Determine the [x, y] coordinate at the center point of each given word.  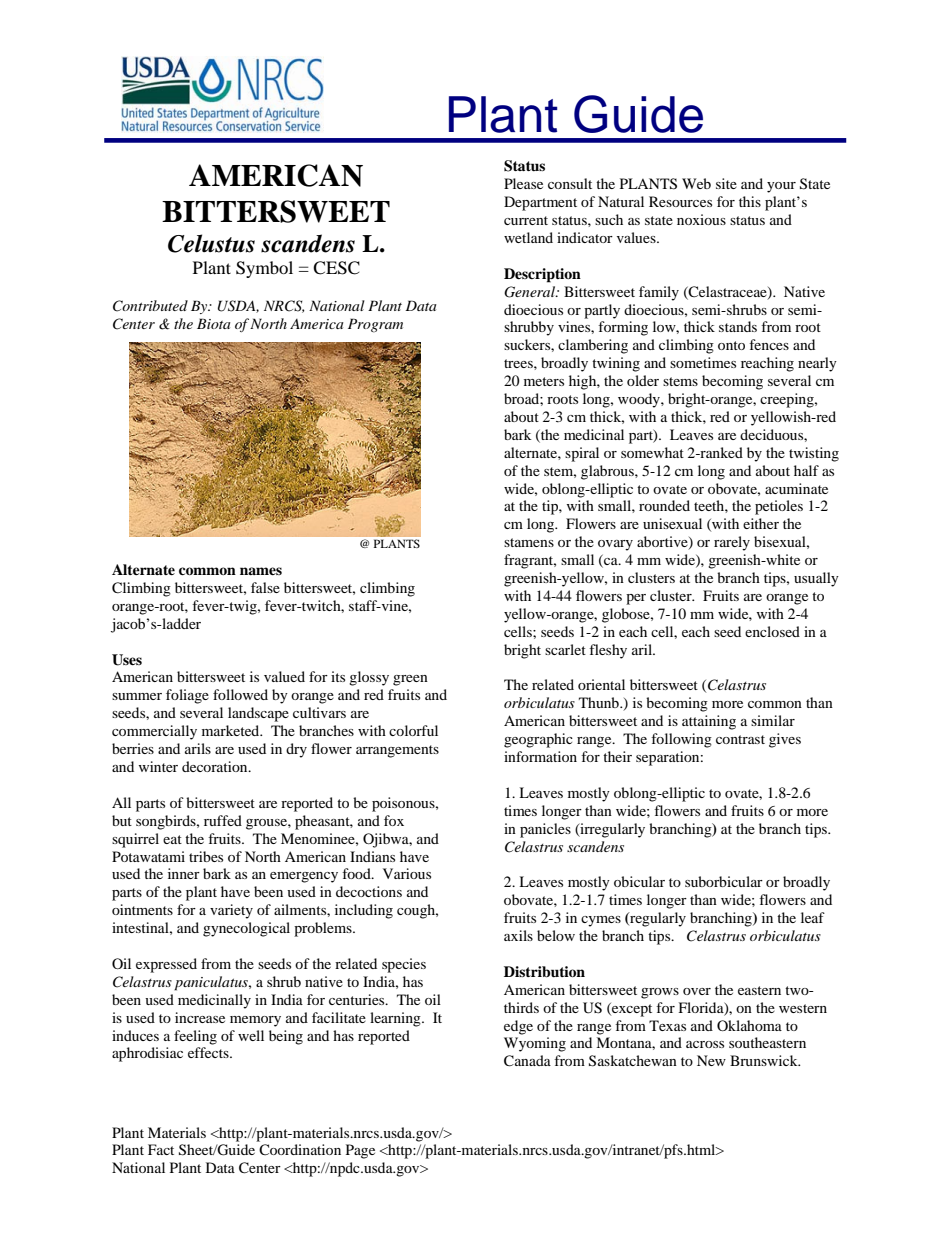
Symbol [264, 269]
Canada [527, 1061]
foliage [187, 696]
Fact [161, 1149]
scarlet [565, 649]
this [750, 201]
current [526, 220]
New [711, 1060]
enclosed [772, 631]
